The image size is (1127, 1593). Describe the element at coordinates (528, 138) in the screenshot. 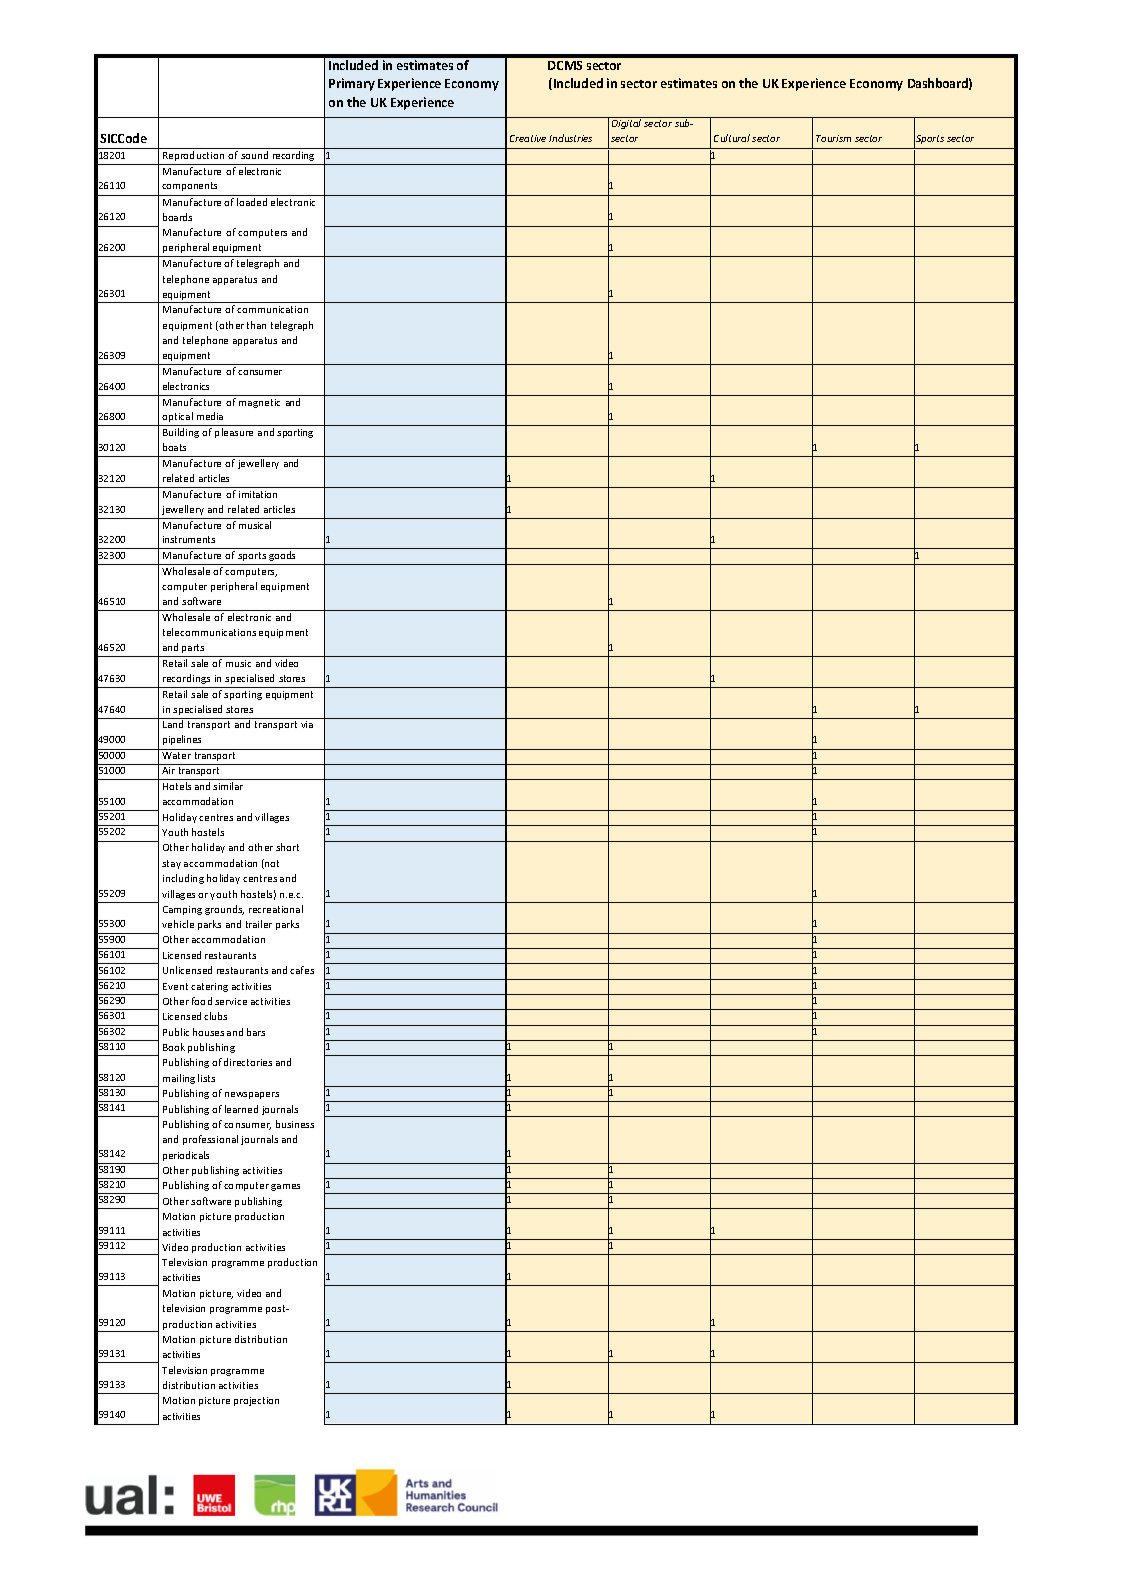

I see `Creative` at that location.
